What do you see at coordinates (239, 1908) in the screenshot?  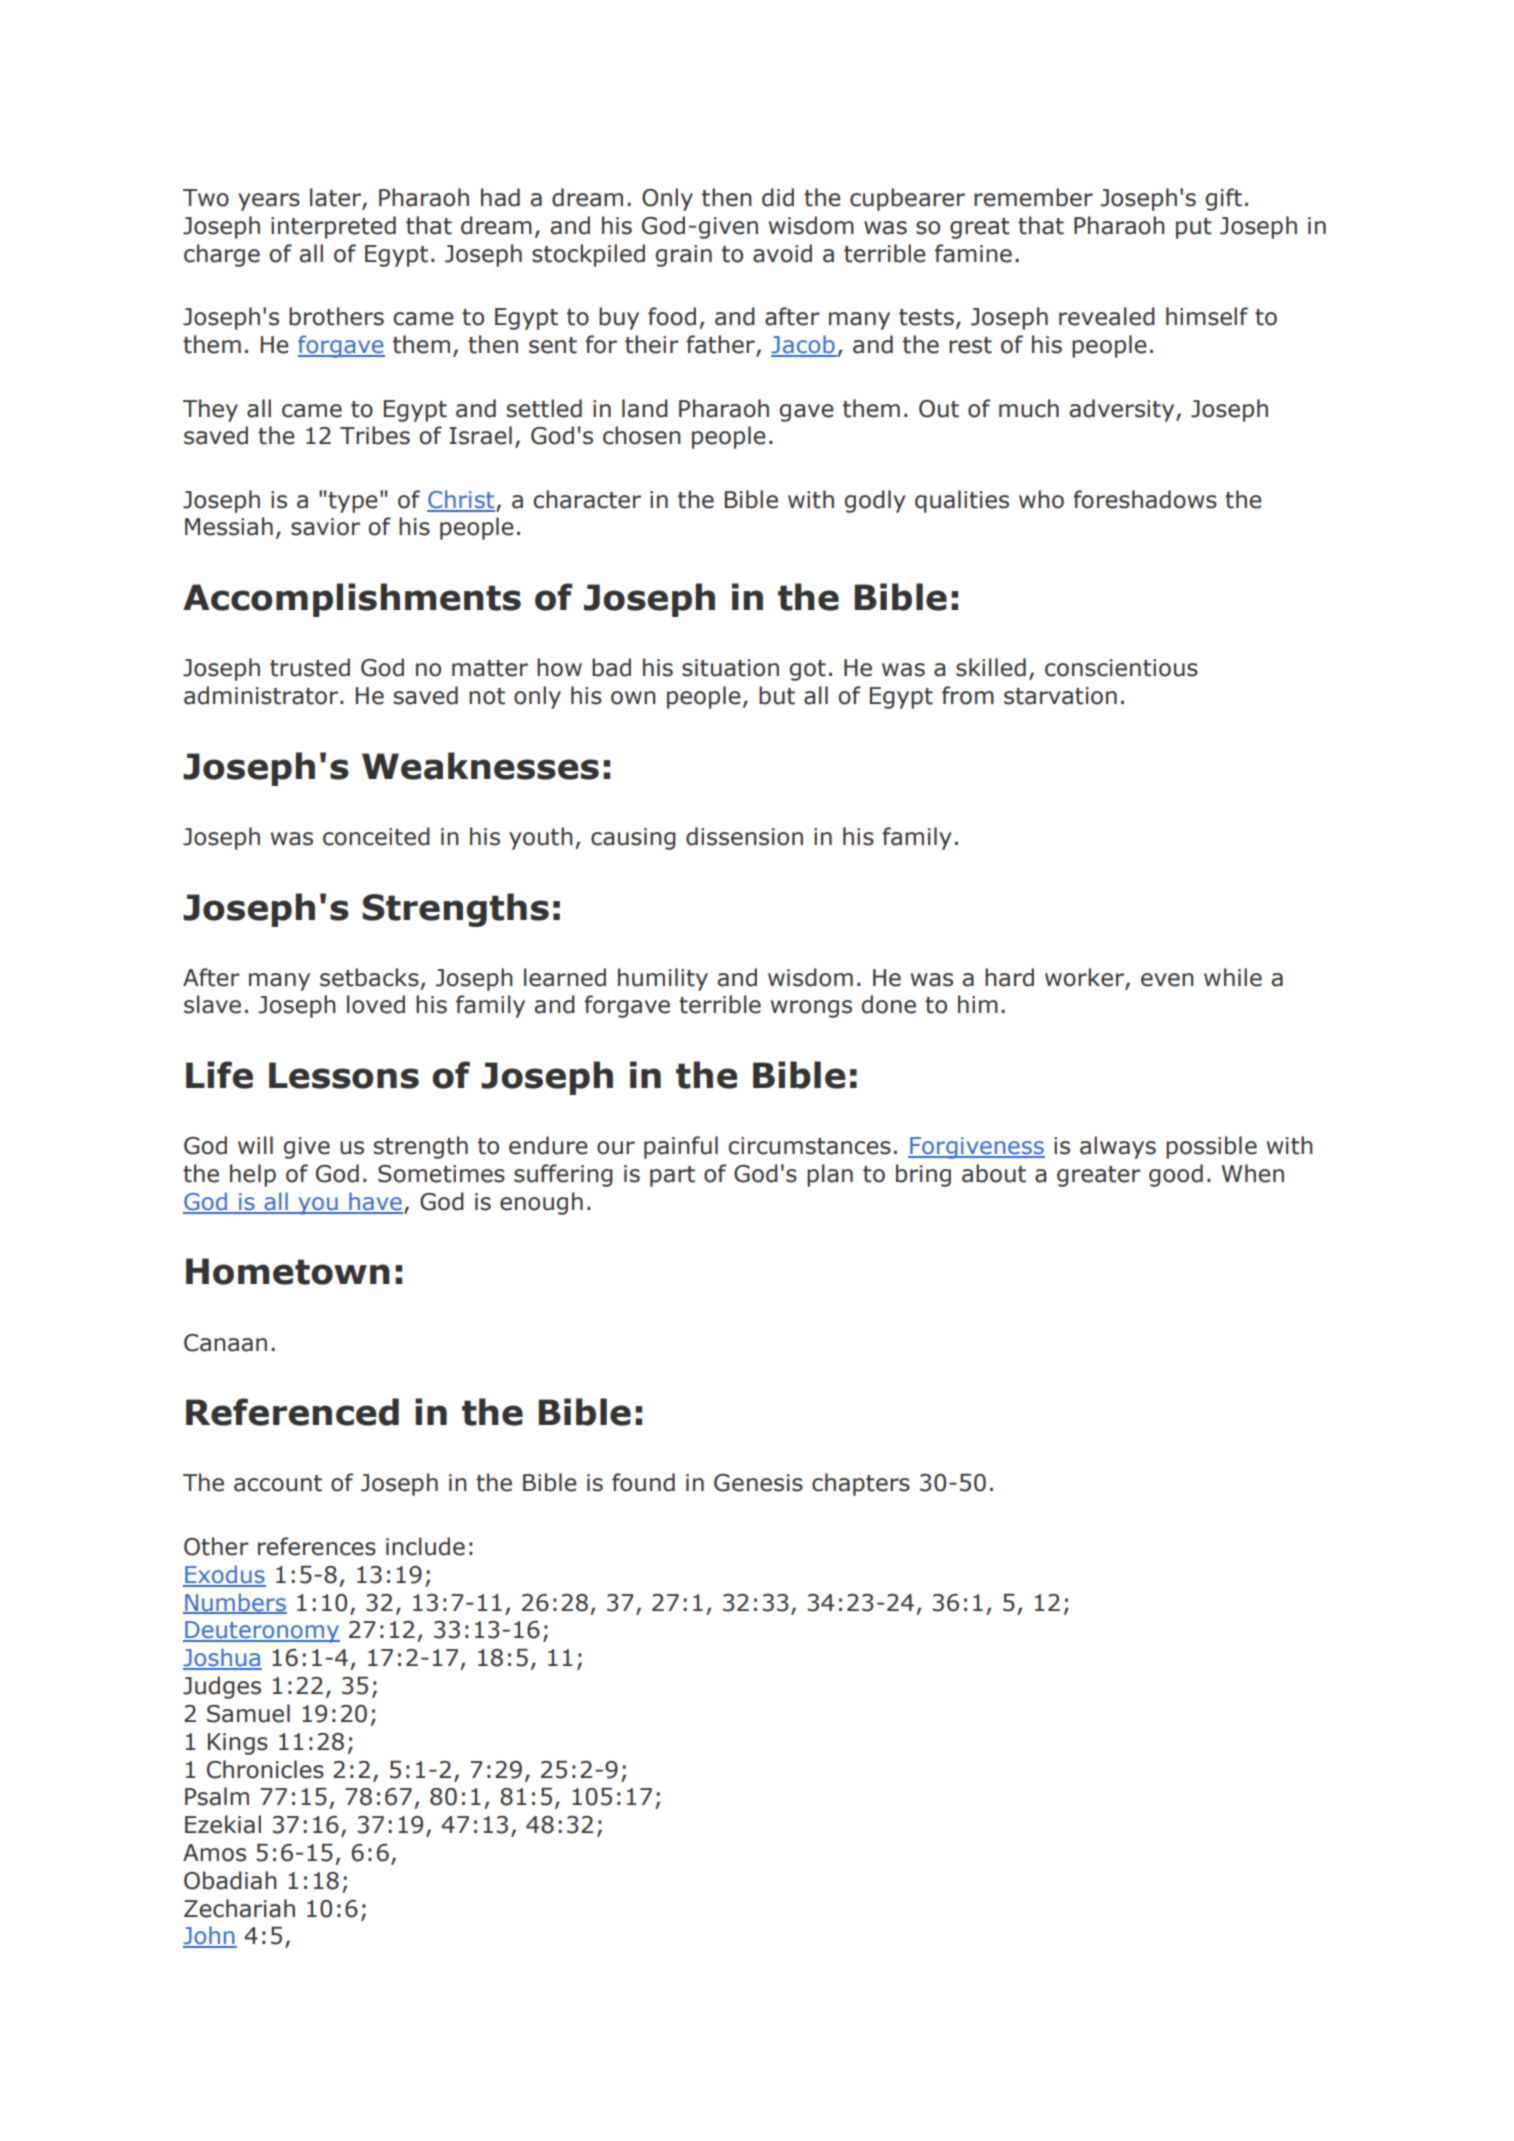 I see `Zechariah` at bounding box center [239, 1908].
